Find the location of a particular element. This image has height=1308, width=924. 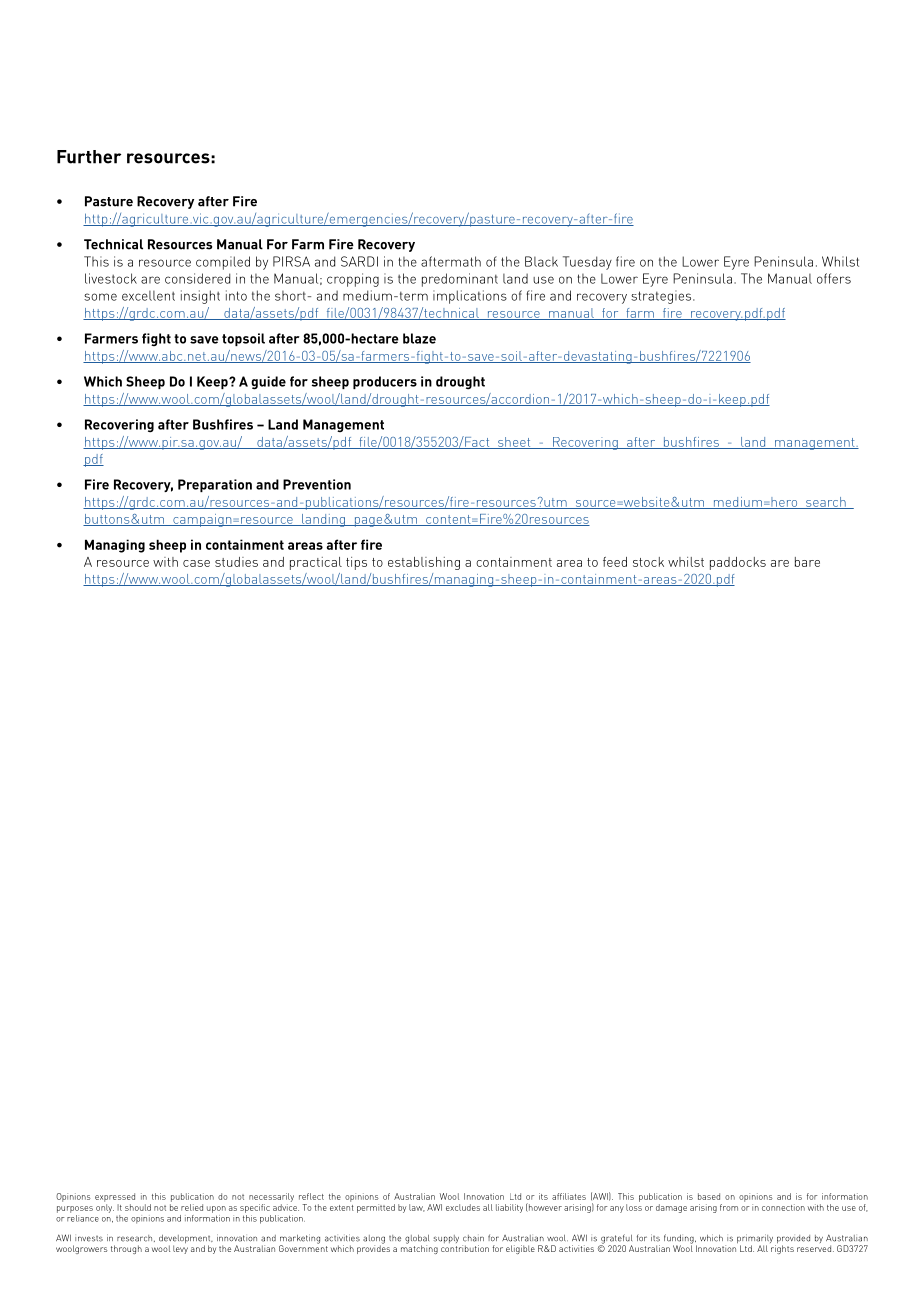

case is located at coordinates (196, 563).
